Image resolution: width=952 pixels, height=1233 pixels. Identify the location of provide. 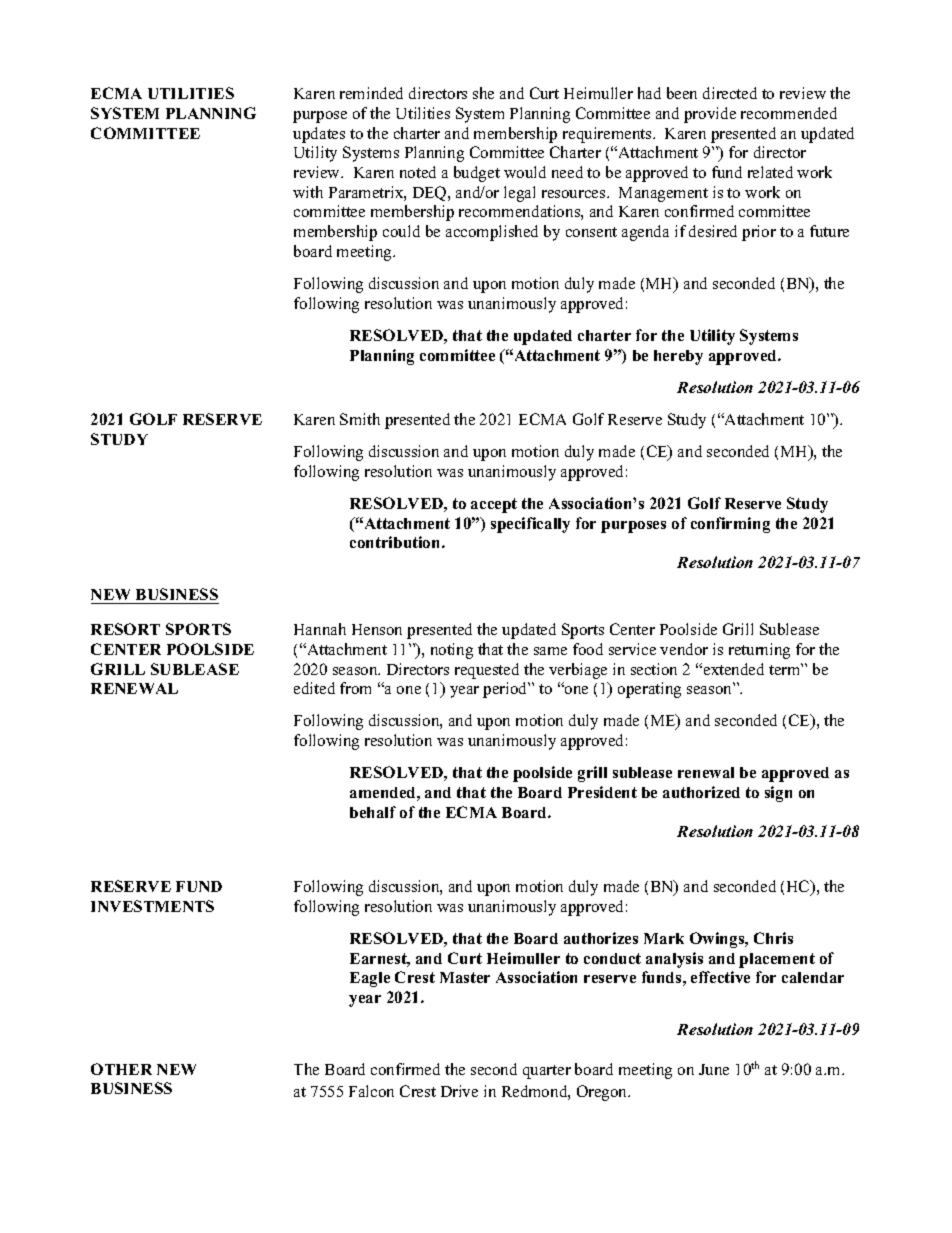
(710, 115).
